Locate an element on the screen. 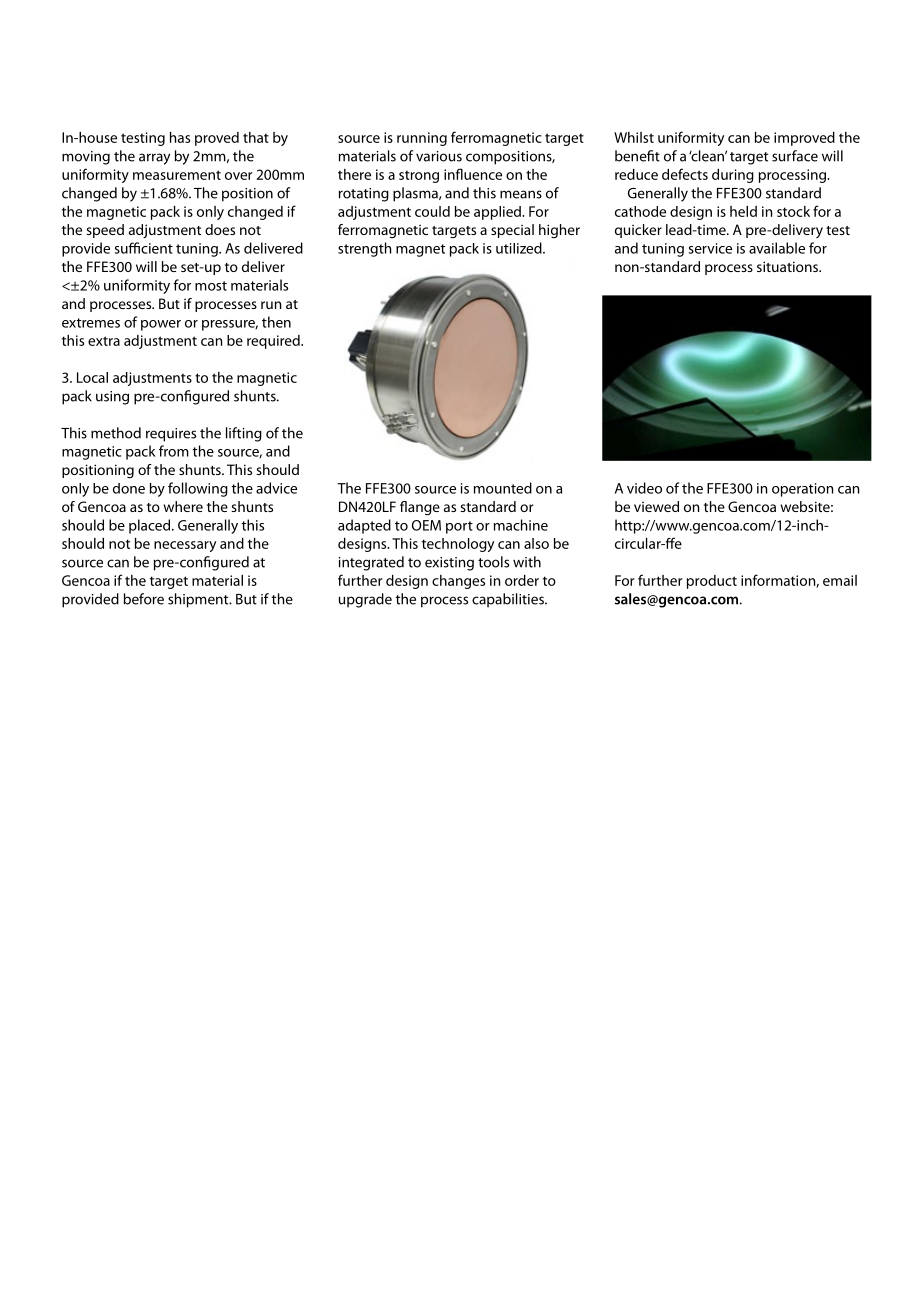 The image size is (924, 1308). situations is located at coordinates (788, 266).
